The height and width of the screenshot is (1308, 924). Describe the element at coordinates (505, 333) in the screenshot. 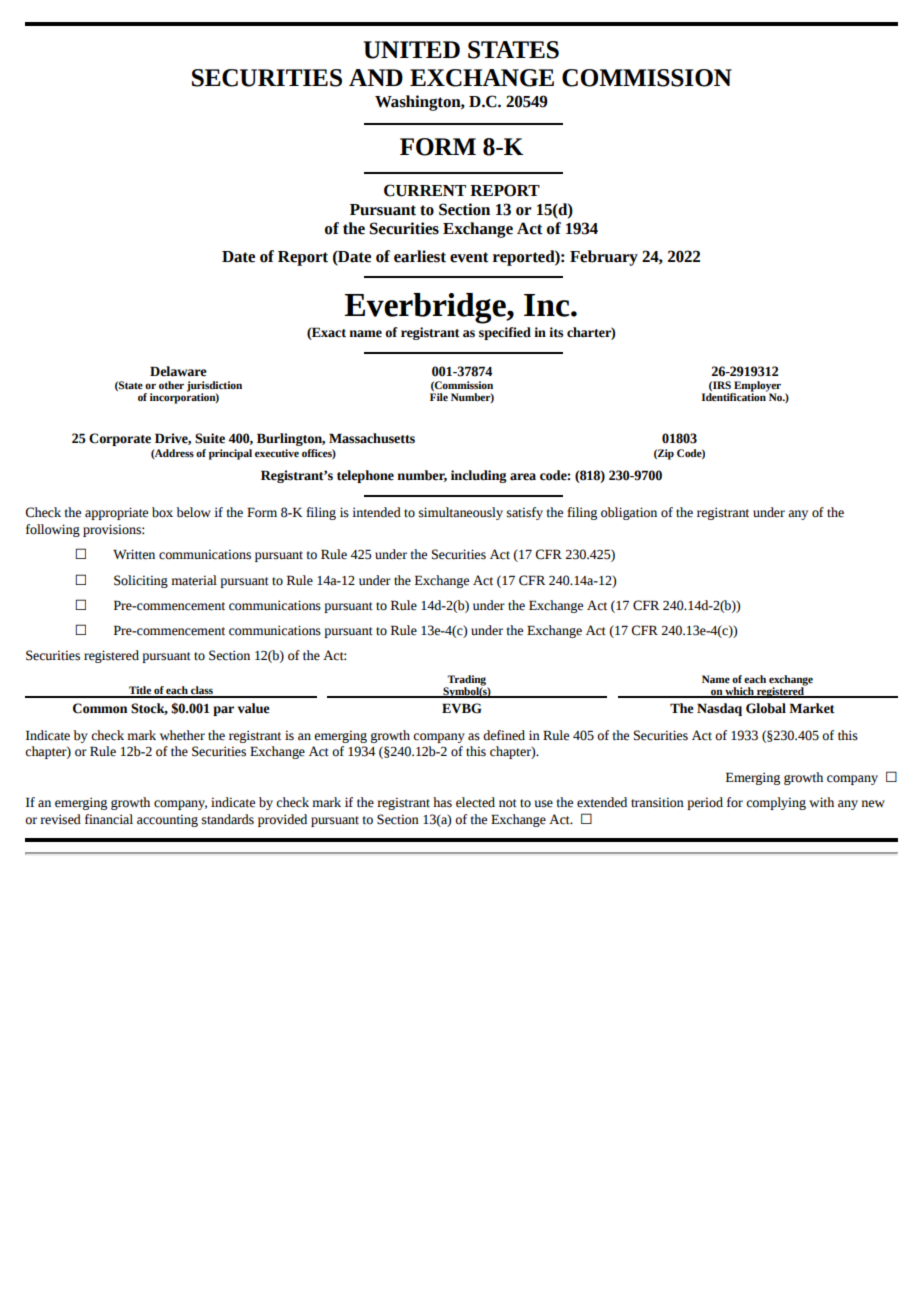

I see `specified` at that location.
